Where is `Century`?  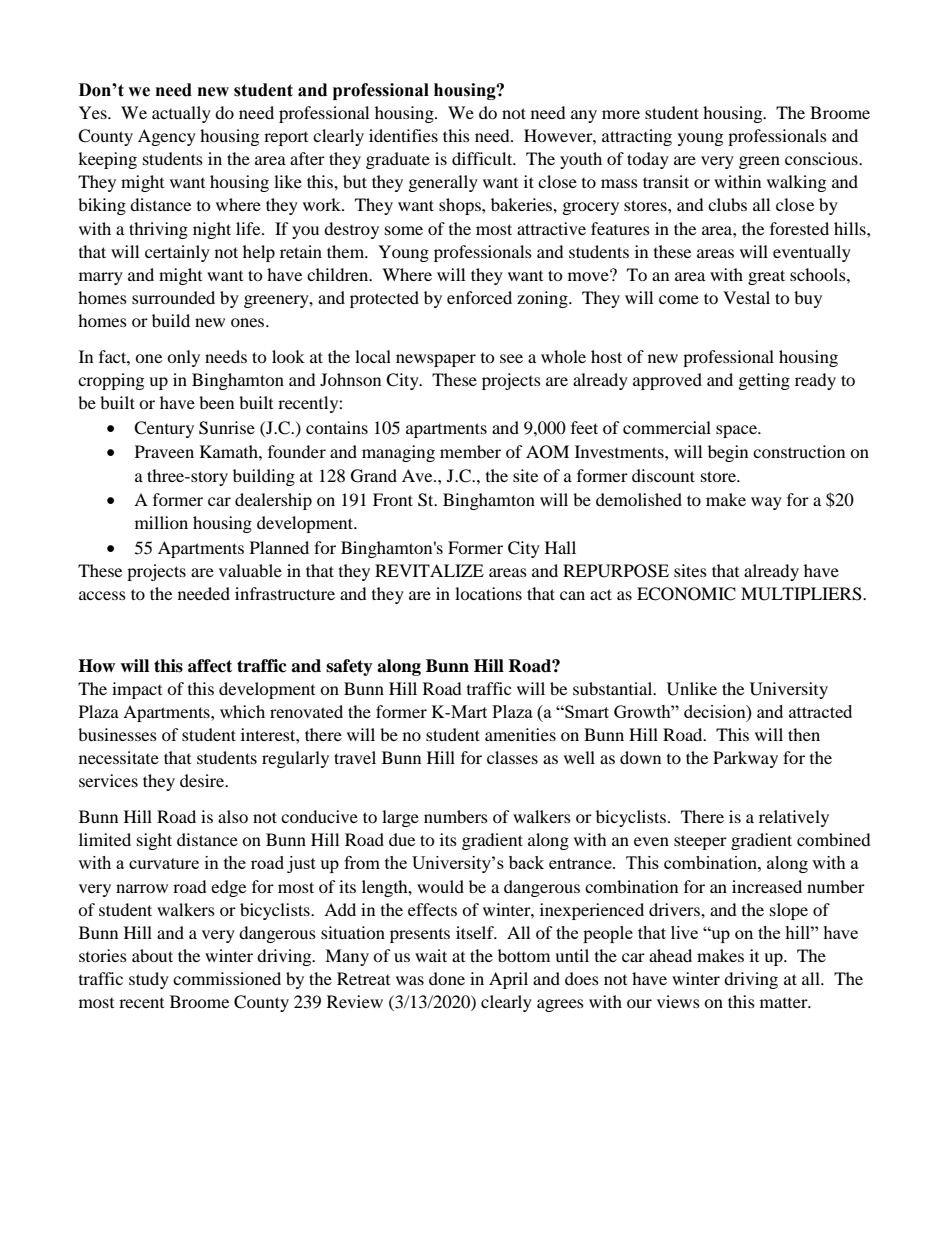 Century is located at coordinates (164, 429).
